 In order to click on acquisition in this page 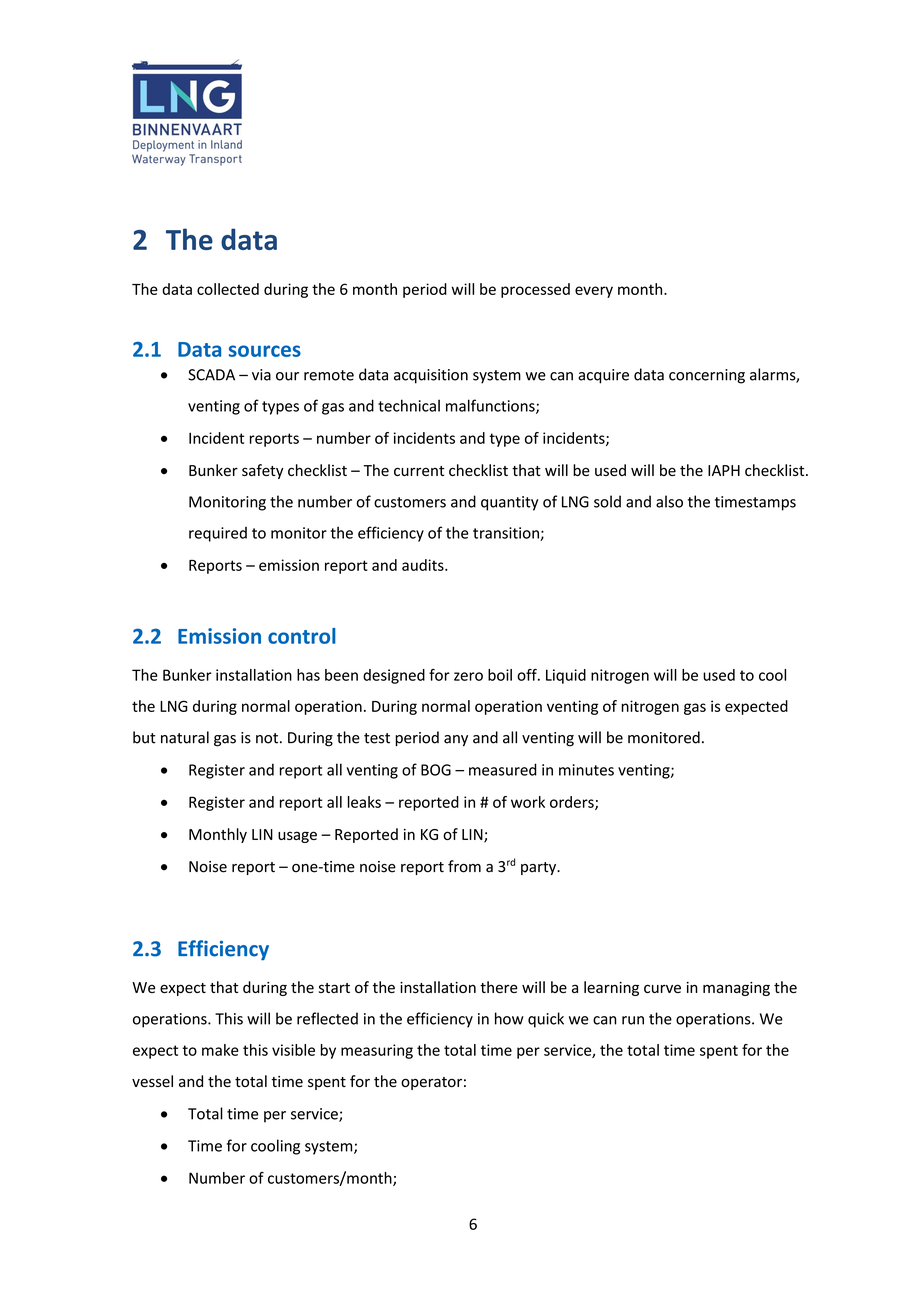, I will do `click(431, 376)`.
